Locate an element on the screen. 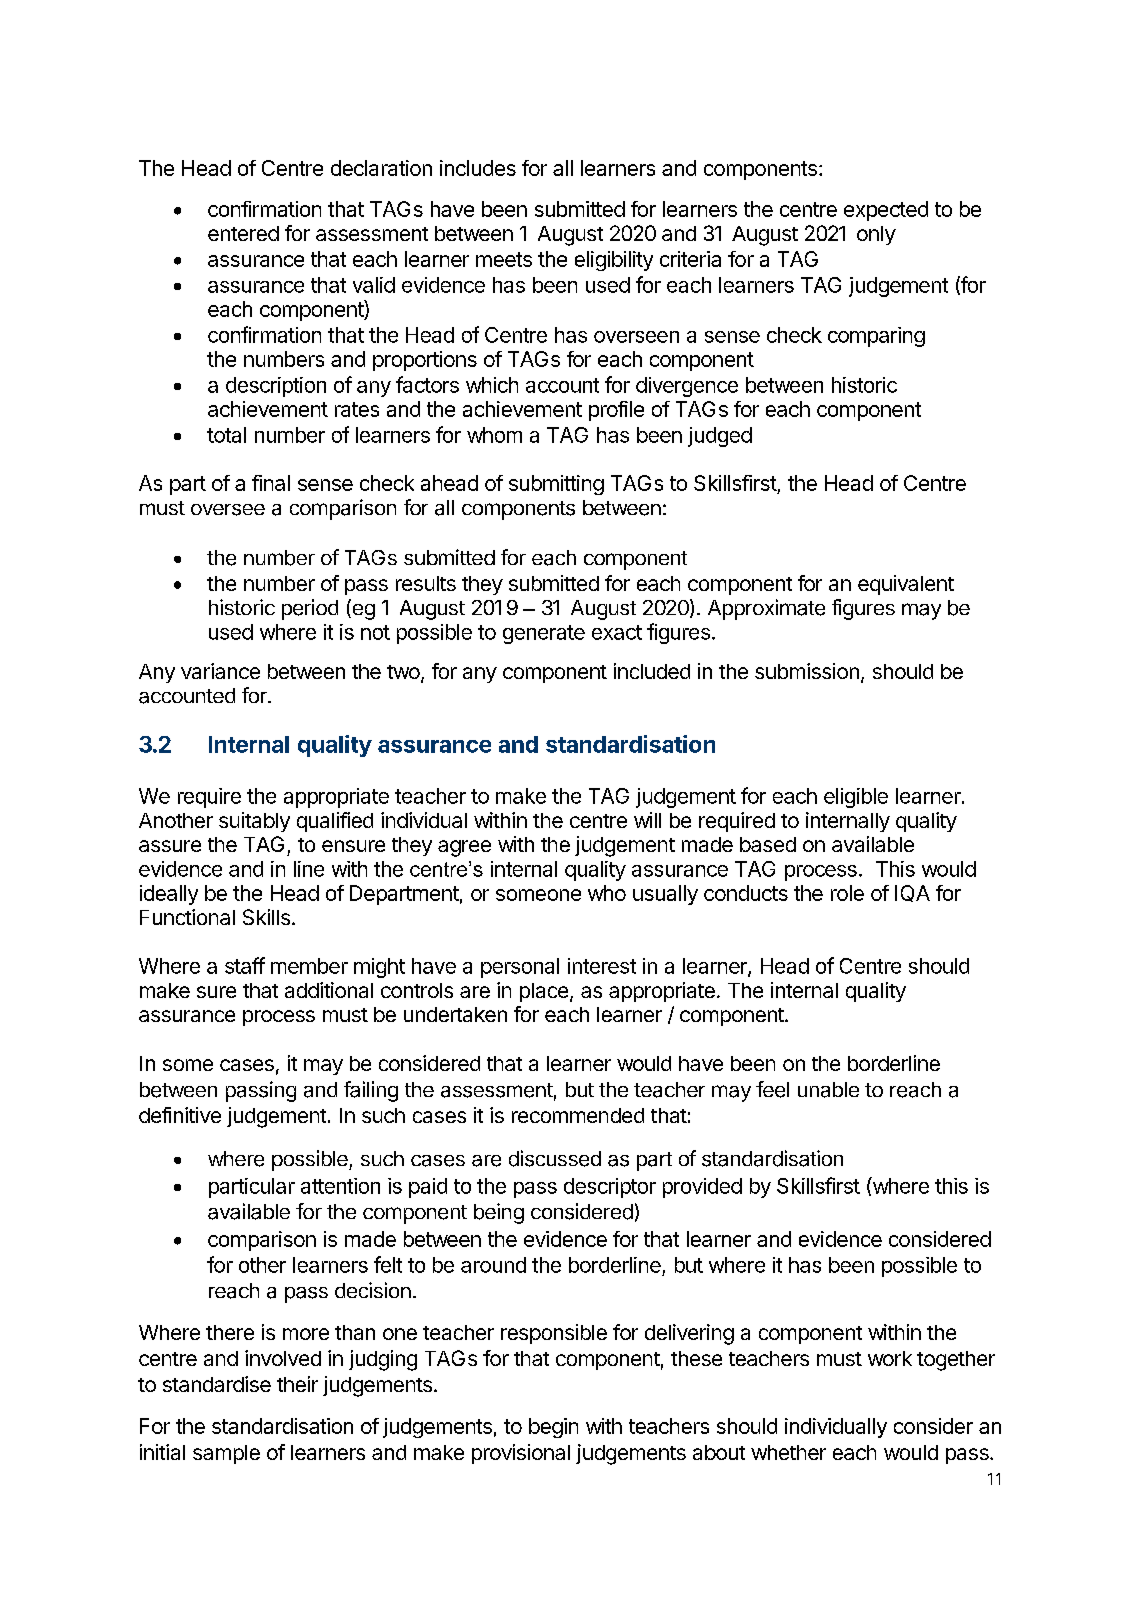 This screenshot has width=1142, height=1616. equivalent is located at coordinates (906, 585).
